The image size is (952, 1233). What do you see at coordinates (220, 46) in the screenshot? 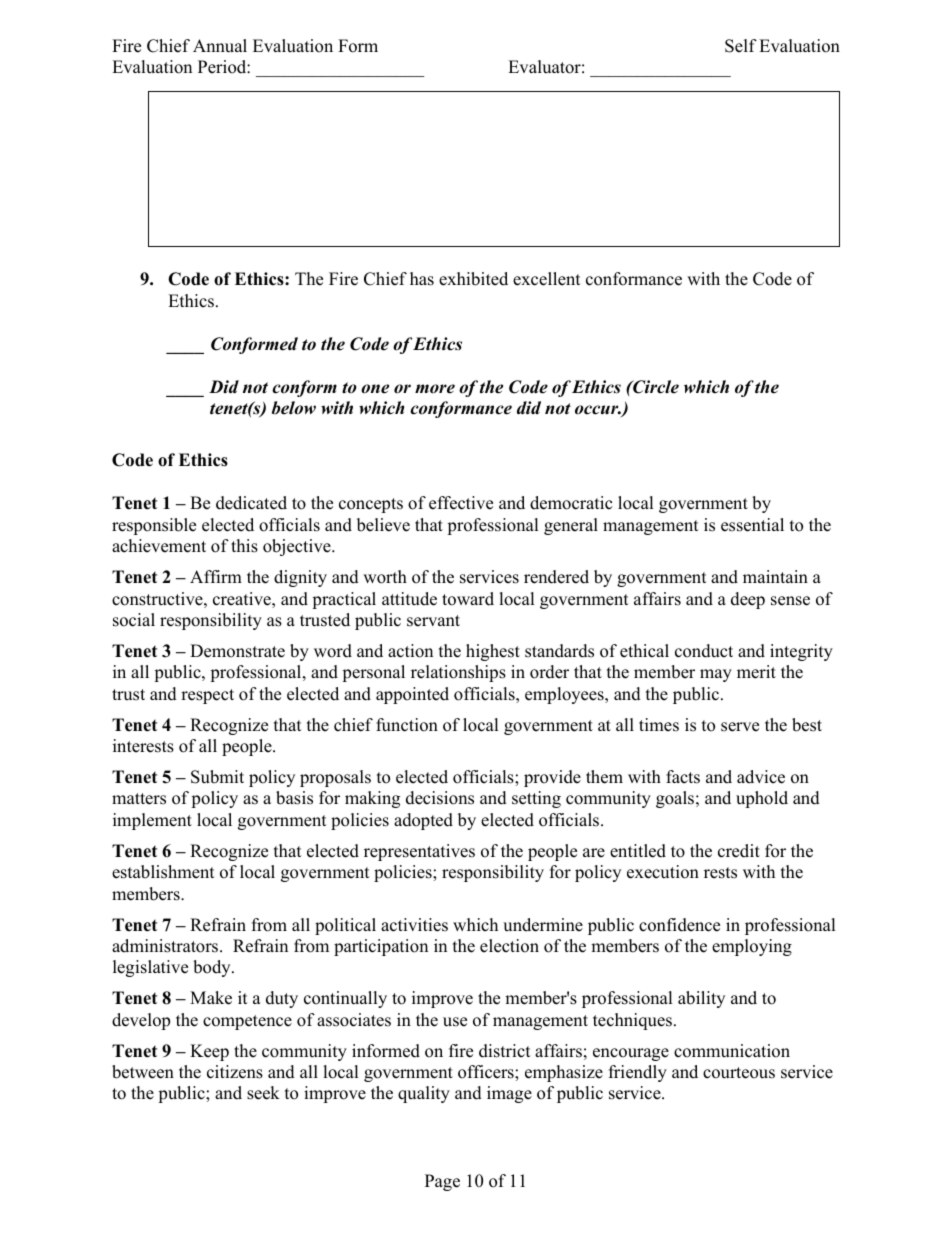
I see `Annual` at bounding box center [220, 46].
